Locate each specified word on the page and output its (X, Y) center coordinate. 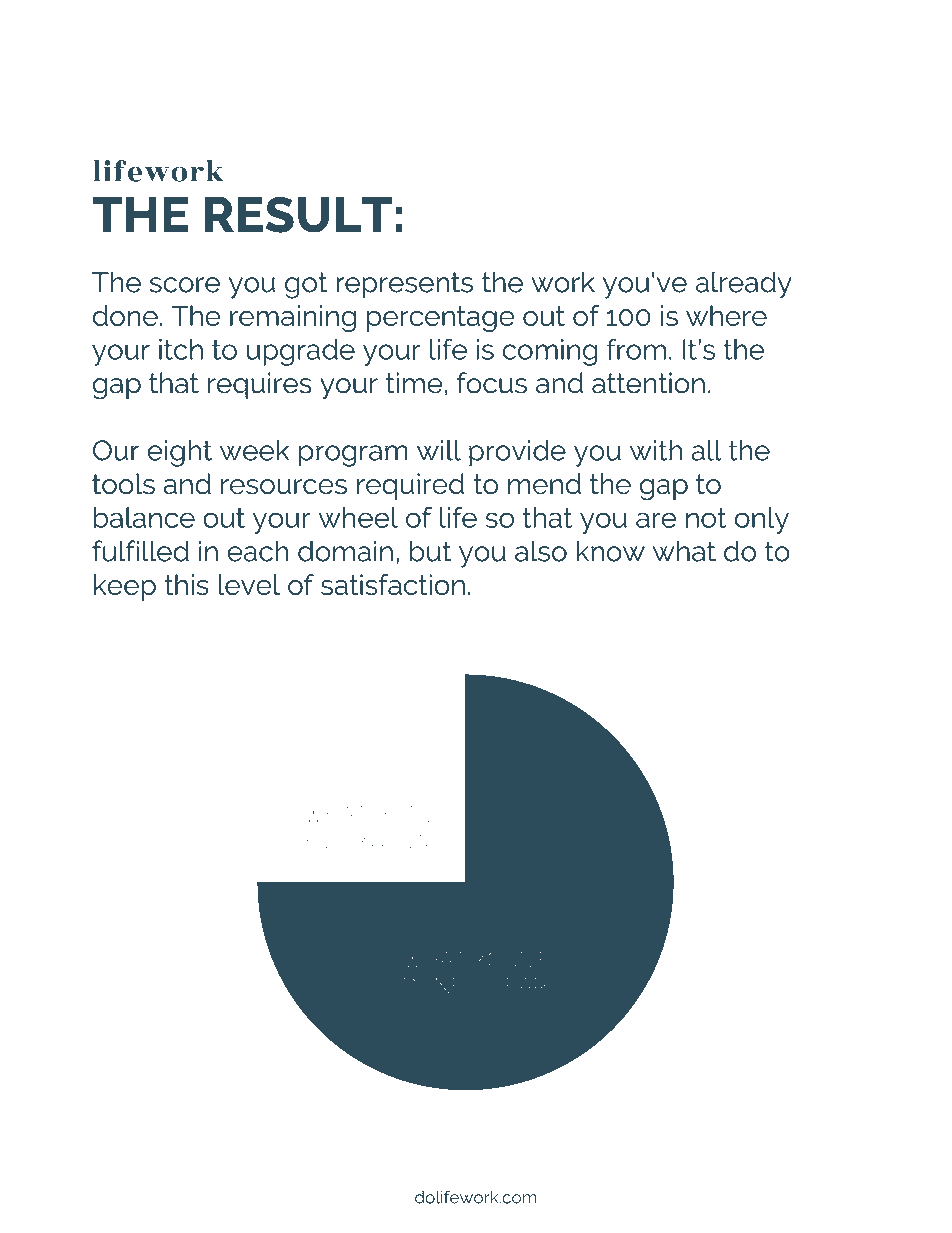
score (185, 285)
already (744, 285)
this (186, 584)
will (439, 450)
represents (404, 285)
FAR (526, 985)
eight (179, 453)
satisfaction (393, 584)
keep (125, 587)
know (610, 551)
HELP (322, 840)
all (707, 450)
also (541, 551)
